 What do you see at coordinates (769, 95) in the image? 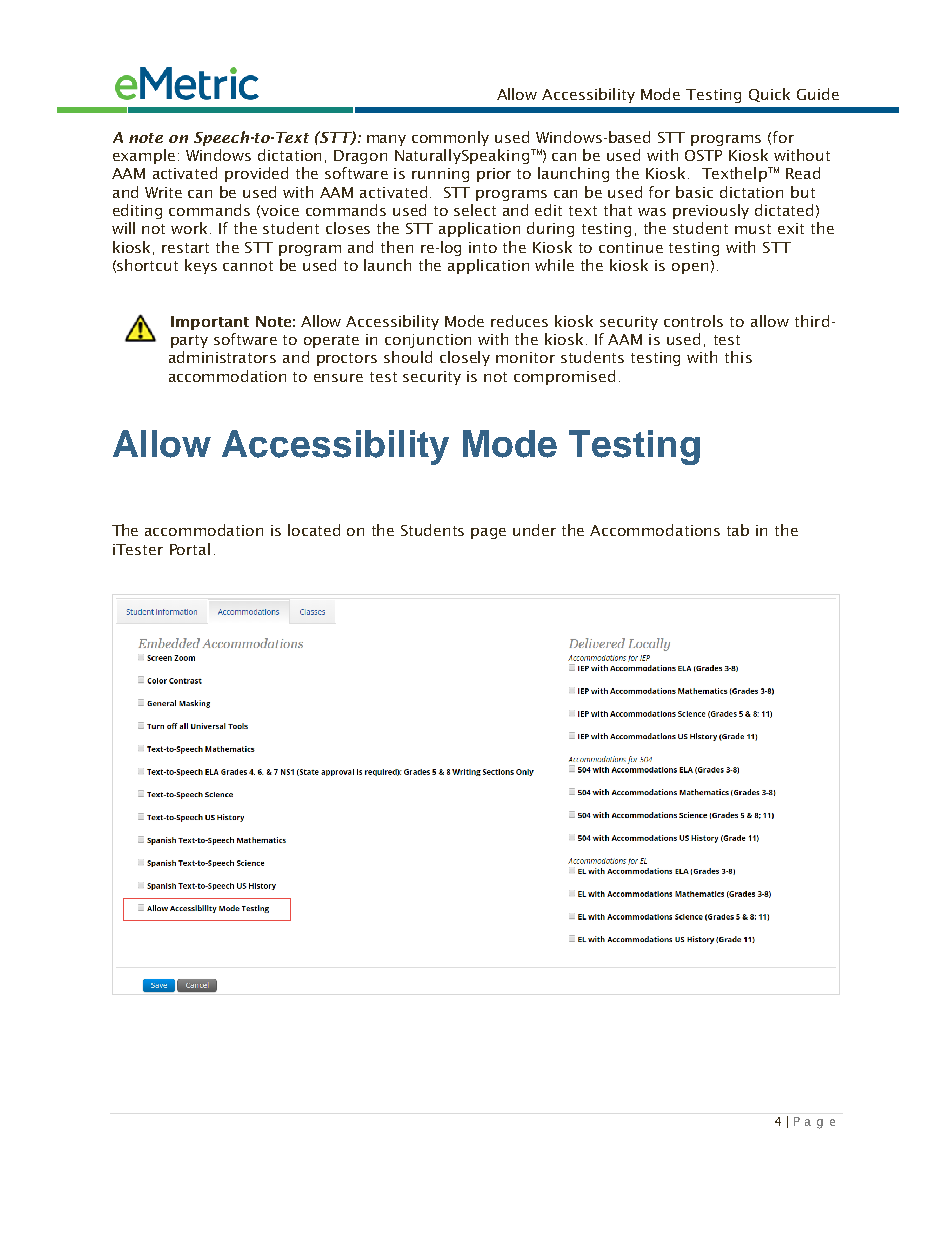
I see `Quick` at bounding box center [769, 95].
